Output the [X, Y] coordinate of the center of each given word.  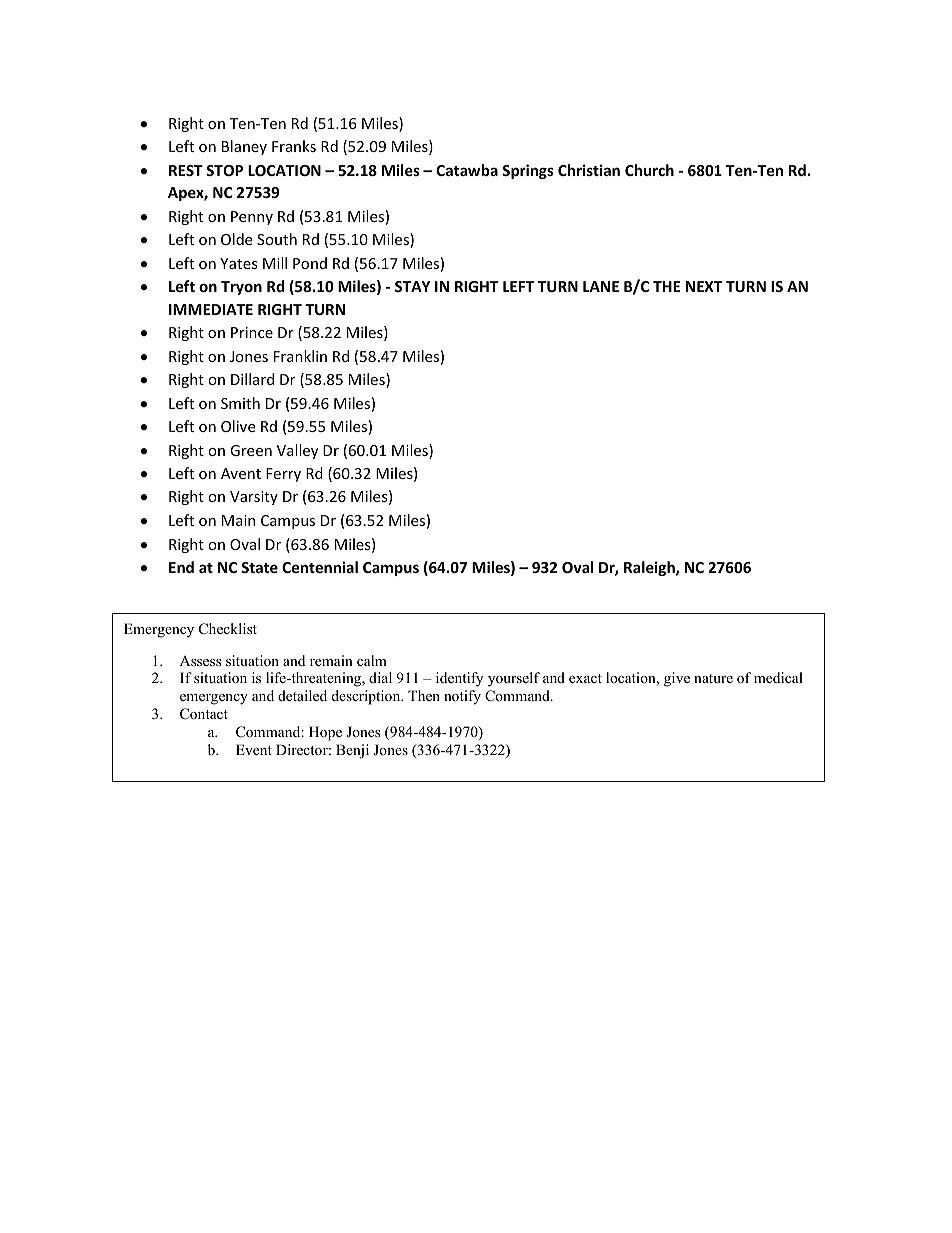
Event [254, 749]
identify [459, 679]
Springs [528, 171]
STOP [224, 170]
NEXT [704, 286]
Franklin [300, 356]
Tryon [241, 288]
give [677, 679]
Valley [297, 451]
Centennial [320, 567]
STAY [412, 286]
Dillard [252, 379]
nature [713, 678]
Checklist [228, 629]
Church [649, 170]
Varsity [254, 498]
